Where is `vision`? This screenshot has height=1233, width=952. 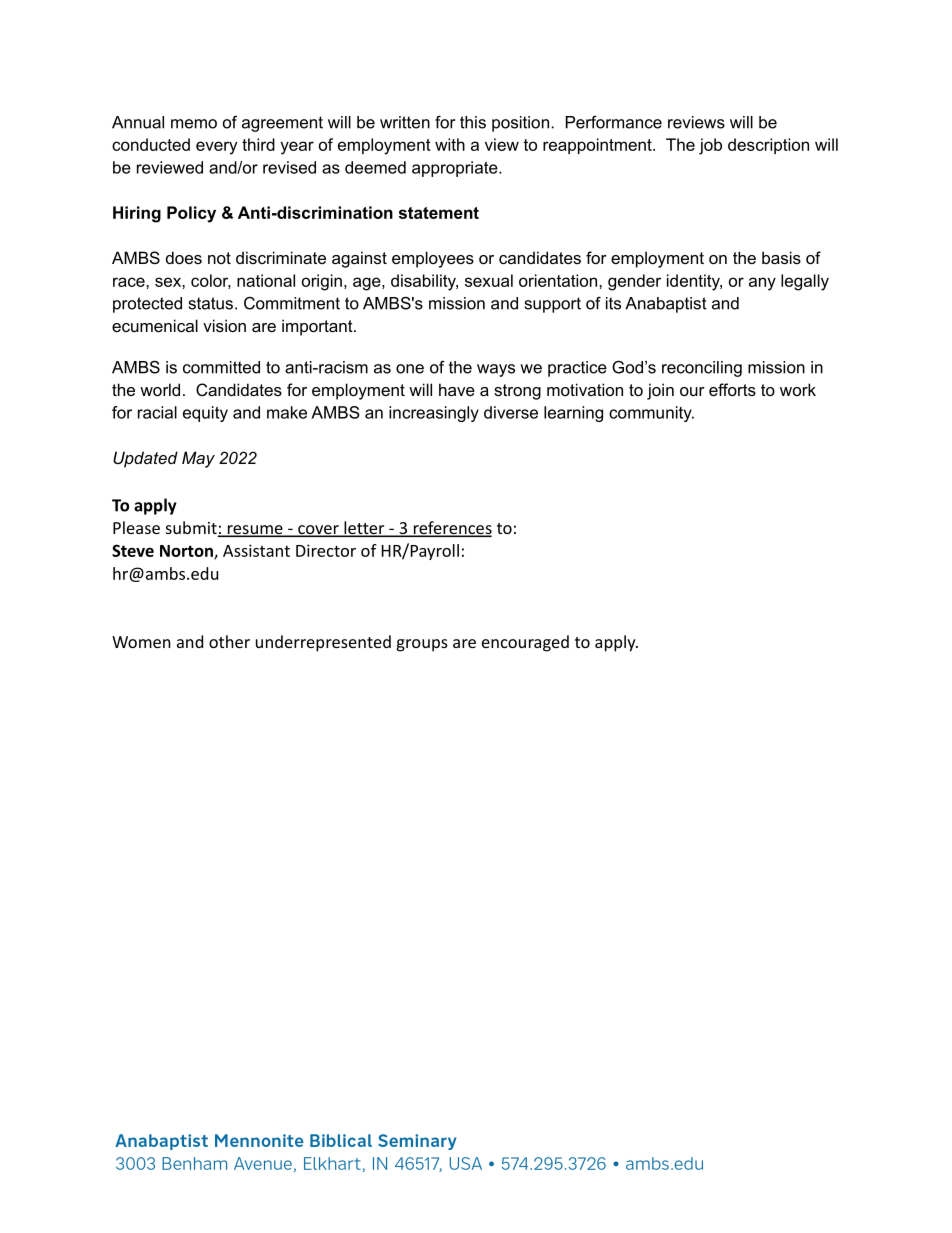 vision is located at coordinates (224, 325).
